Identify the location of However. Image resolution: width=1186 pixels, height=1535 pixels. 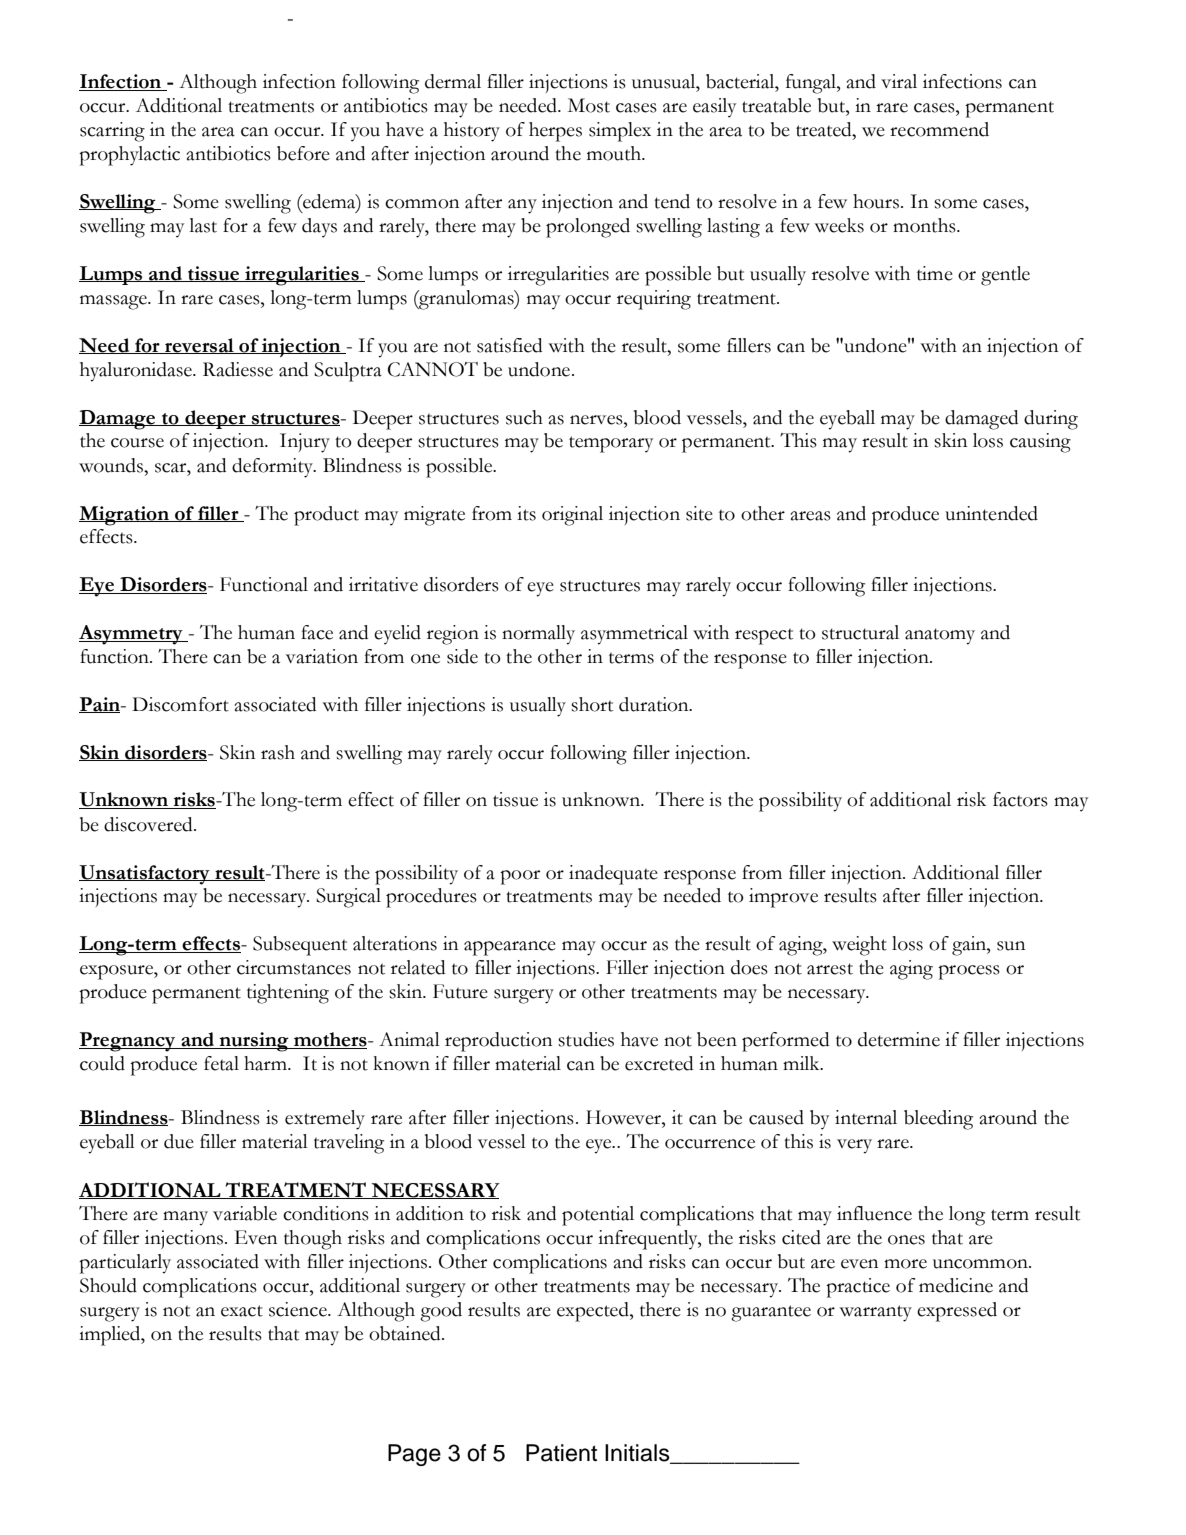
(624, 1117).
